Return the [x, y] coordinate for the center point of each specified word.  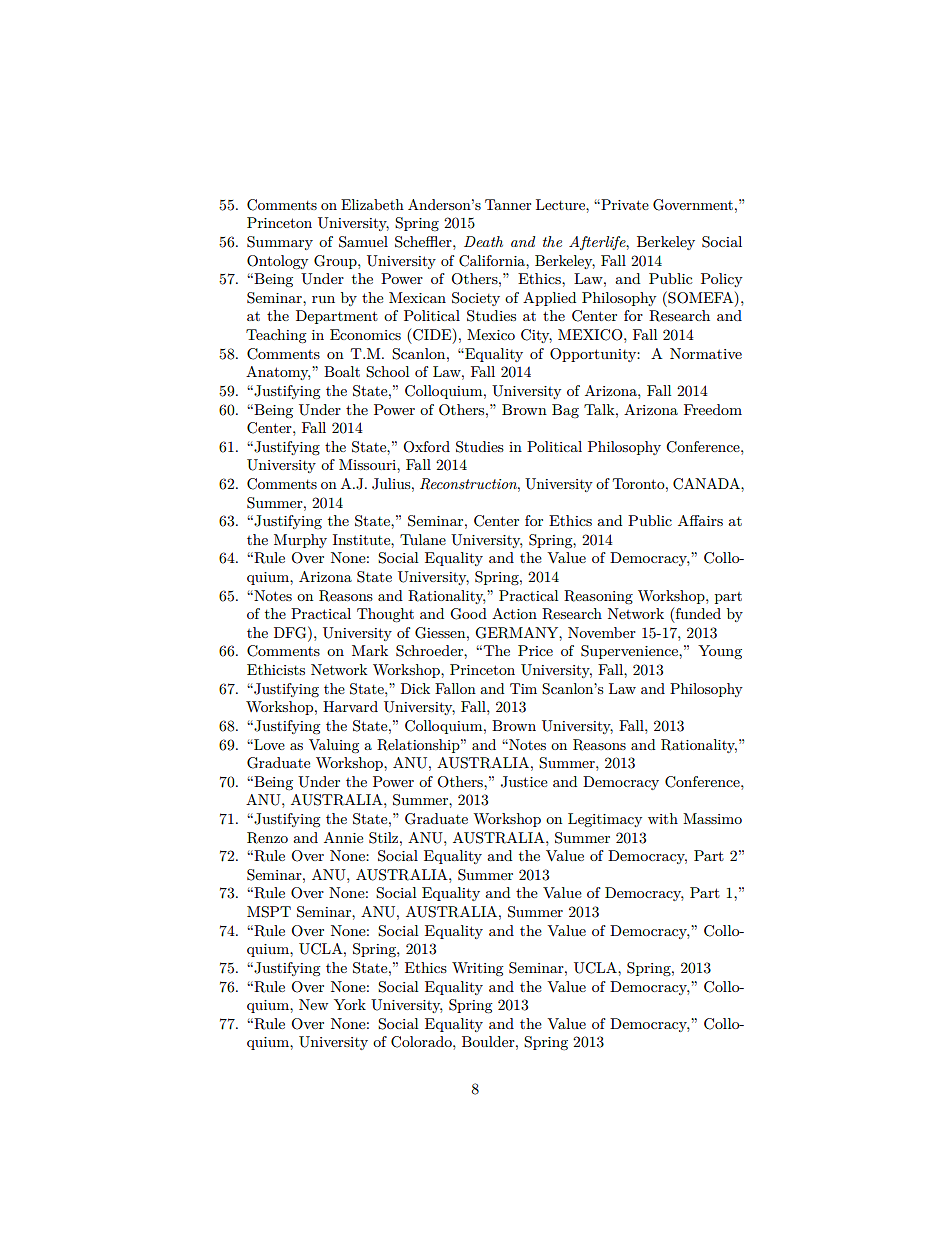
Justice [524, 782]
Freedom [713, 409]
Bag [565, 411]
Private [624, 204]
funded [697, 615]
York [350, 1004]
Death [483, 241]
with [663, 818]
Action [514, 613]
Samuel [363, 242]
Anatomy [278, 373]
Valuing [334, 746]
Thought [385, 615]
